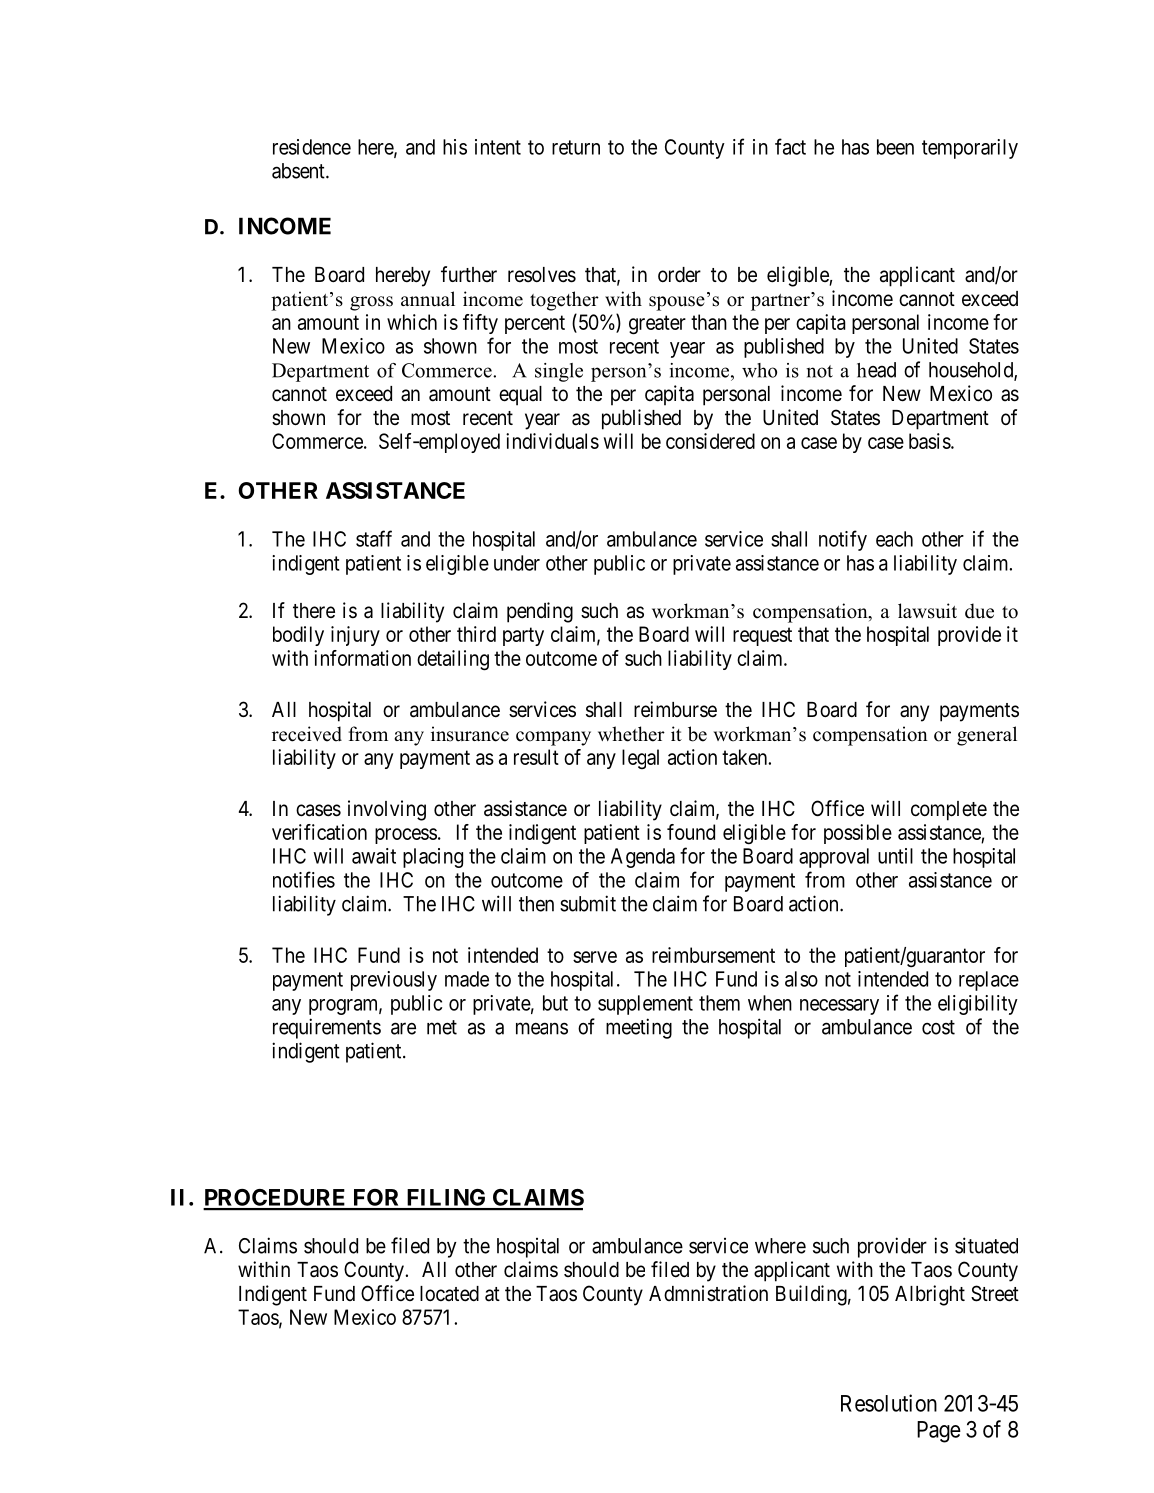 Image resolution: width=1154 pixels, height=1493 pixels. What do you see at coordinates (576, 147) in the image?
I see `return` at bounding box center [576, 147].
